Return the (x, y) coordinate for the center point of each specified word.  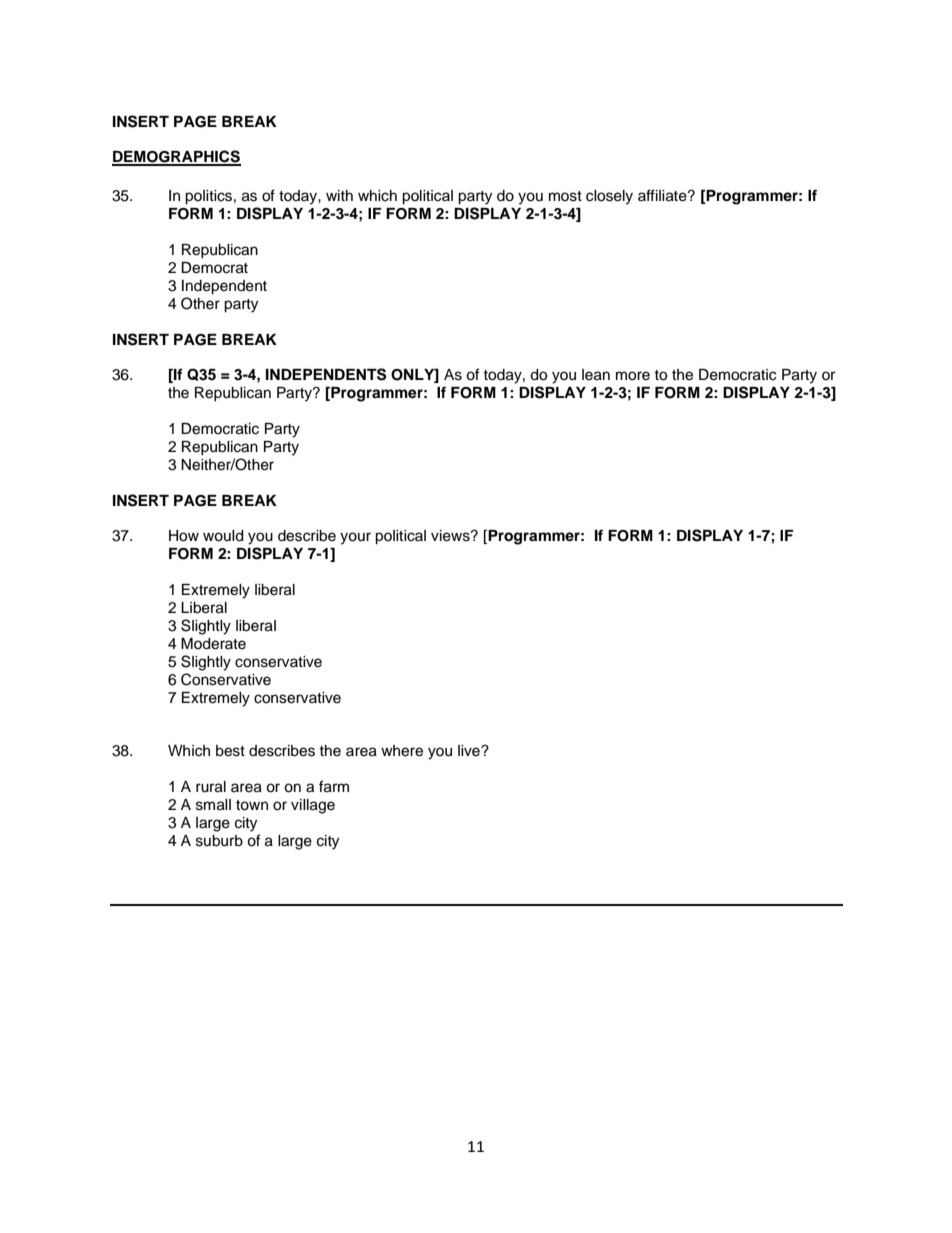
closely (609, 197)
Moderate (213, 644)
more (633, 376)
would (223, 536)
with (339, 195)
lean (596, 375)
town (252, 805)
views (451, 536)
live (470, 751)
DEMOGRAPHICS (176, 157)
